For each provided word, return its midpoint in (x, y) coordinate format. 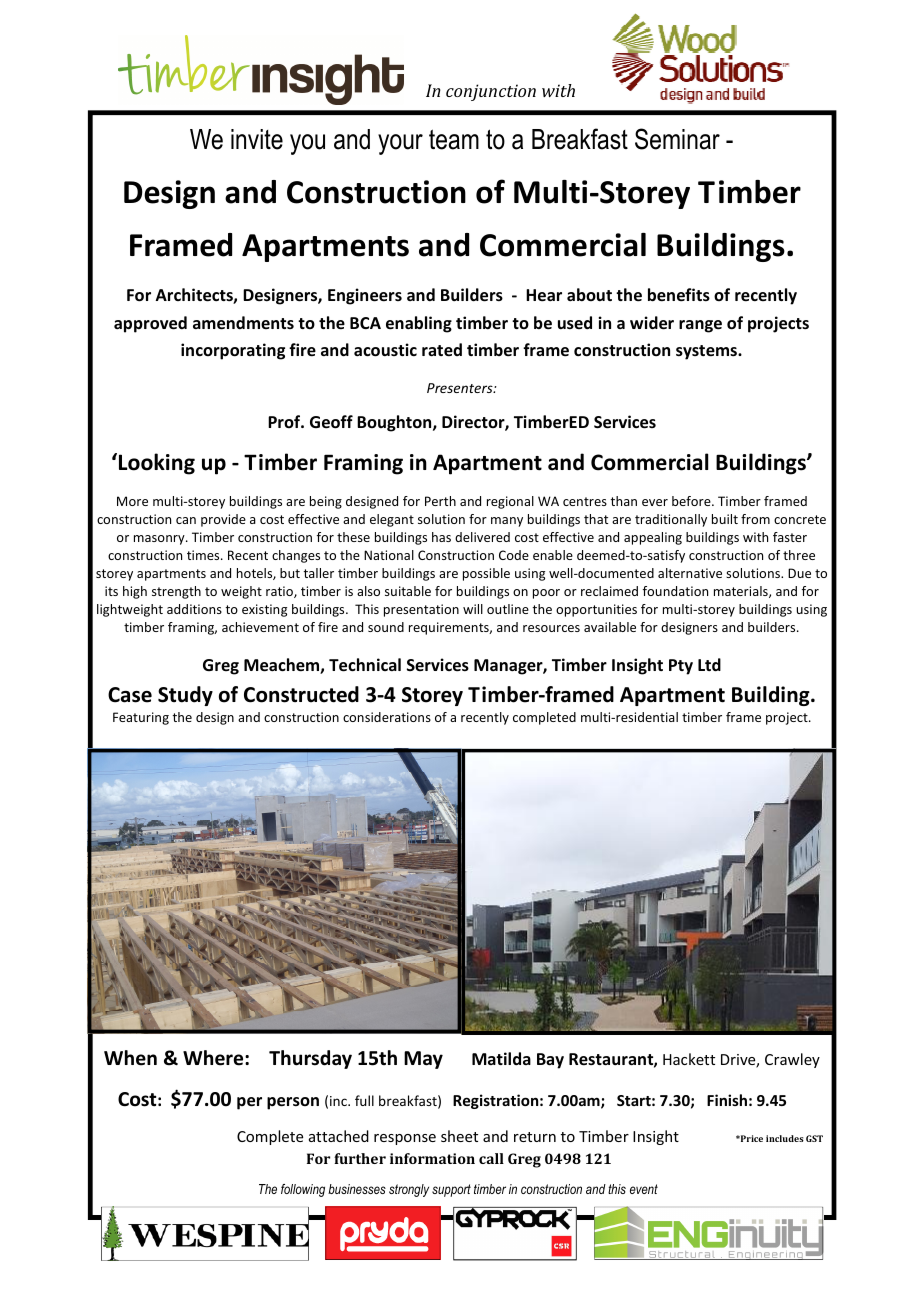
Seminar (677, 139)
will (473, 609)
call (491, 1158)
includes (785, 1138)
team (454, 139)
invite (257, 139)
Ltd (709, 664)
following (303, 1190)
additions (194, 609)
